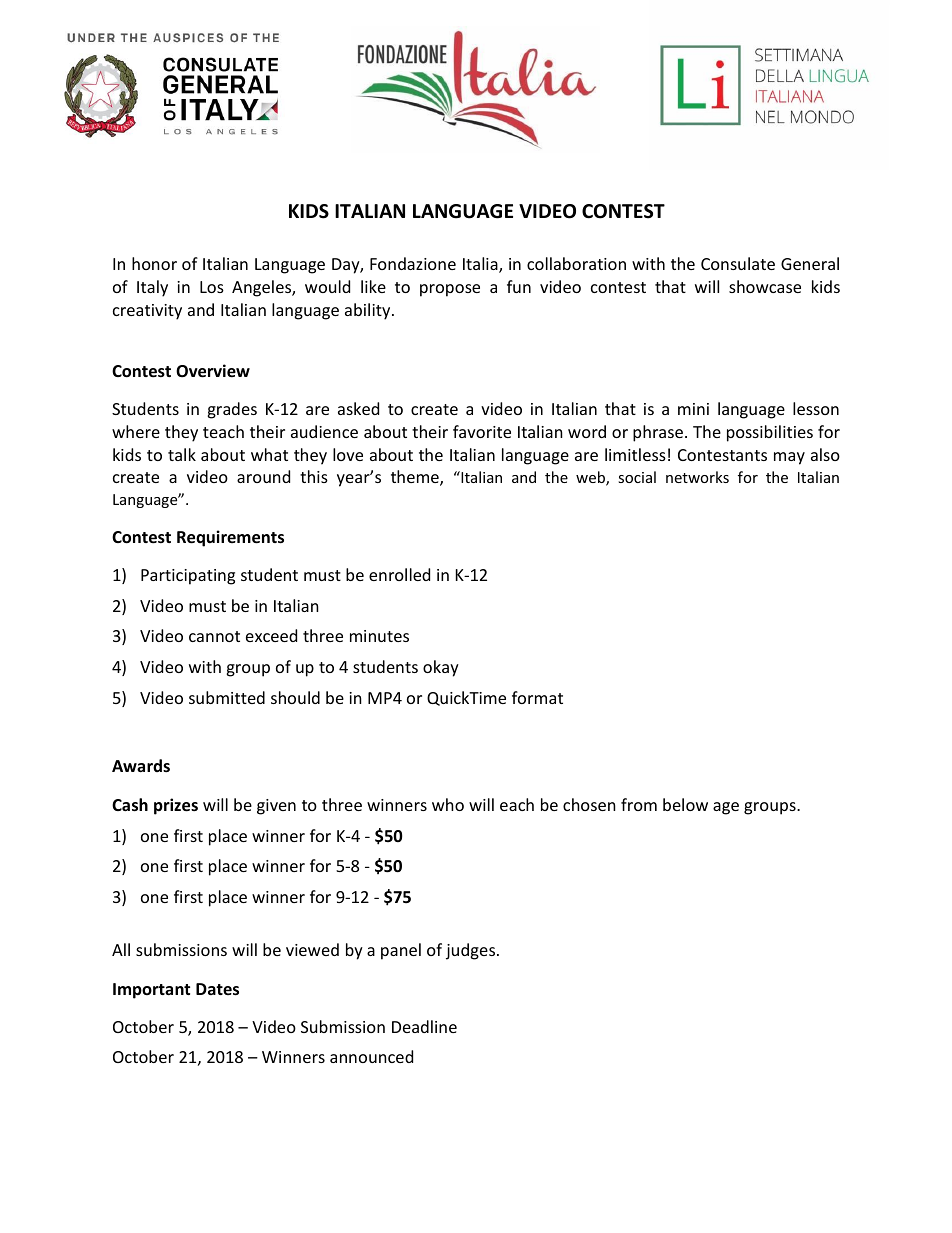 This screenshot has width=952, height=1233. What do you see at coordinates (212, 287) in the screenshot?
I see `Los` at bounding box center [212, 287].
